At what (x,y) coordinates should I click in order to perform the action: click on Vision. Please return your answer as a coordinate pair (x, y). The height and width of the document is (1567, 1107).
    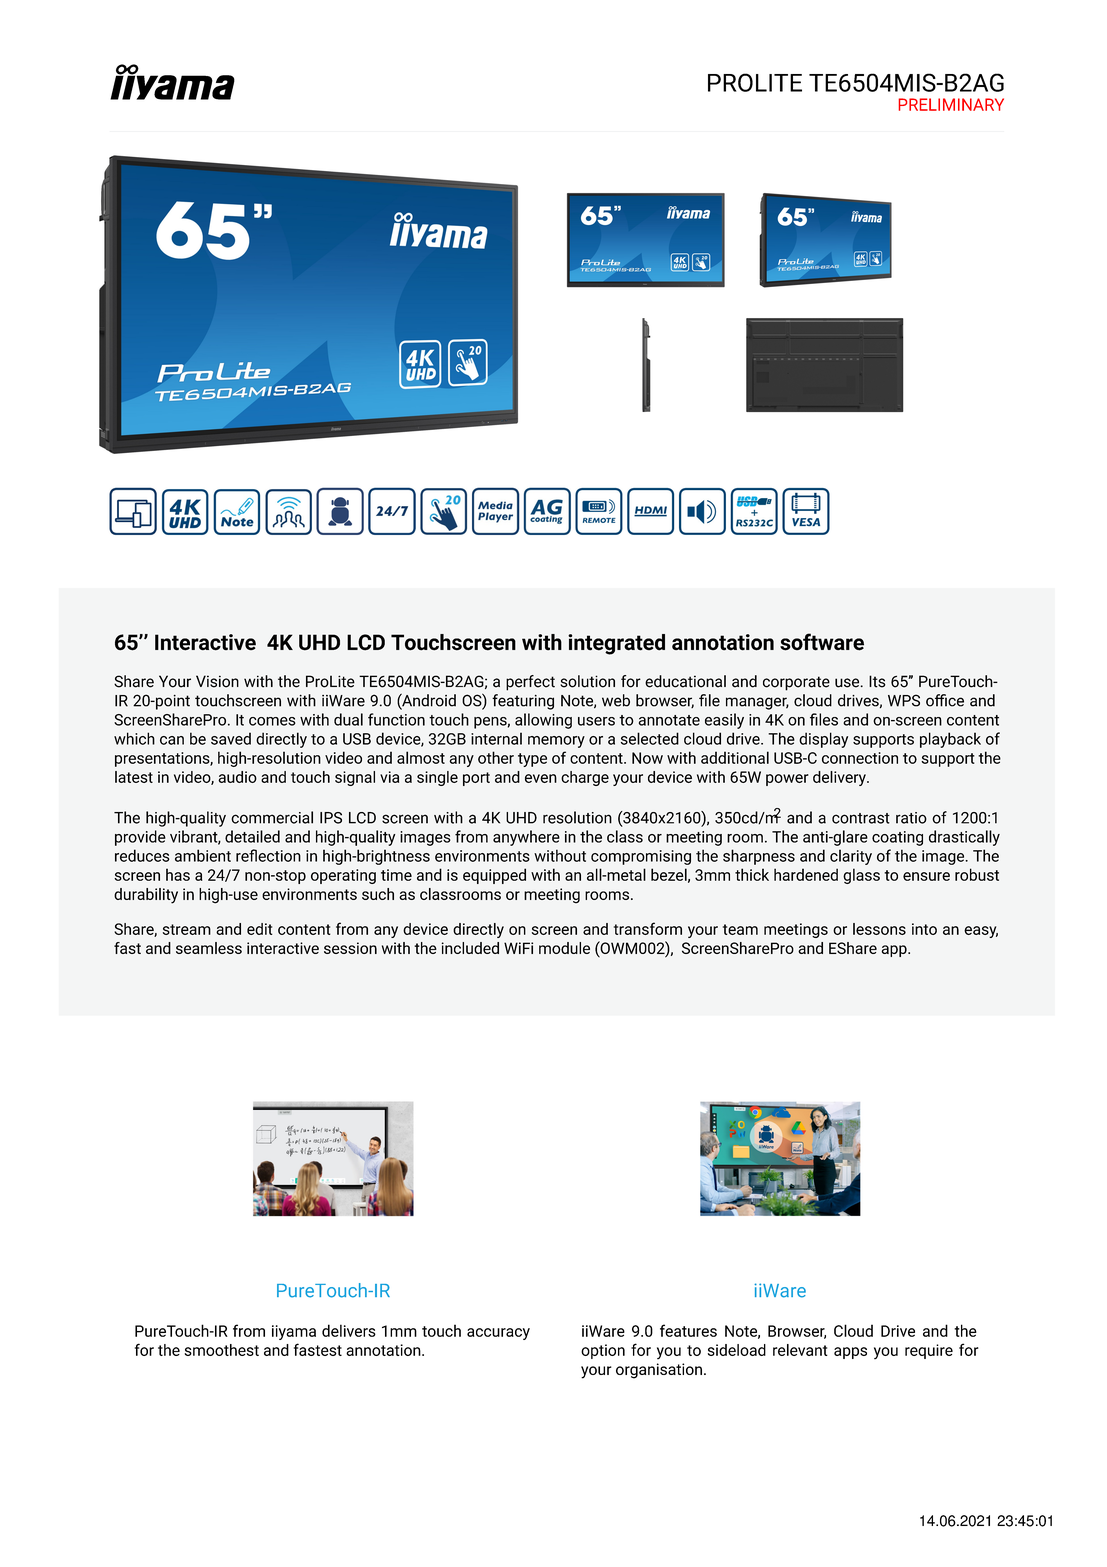
    Looking at the image, I should click on (217, 681).
